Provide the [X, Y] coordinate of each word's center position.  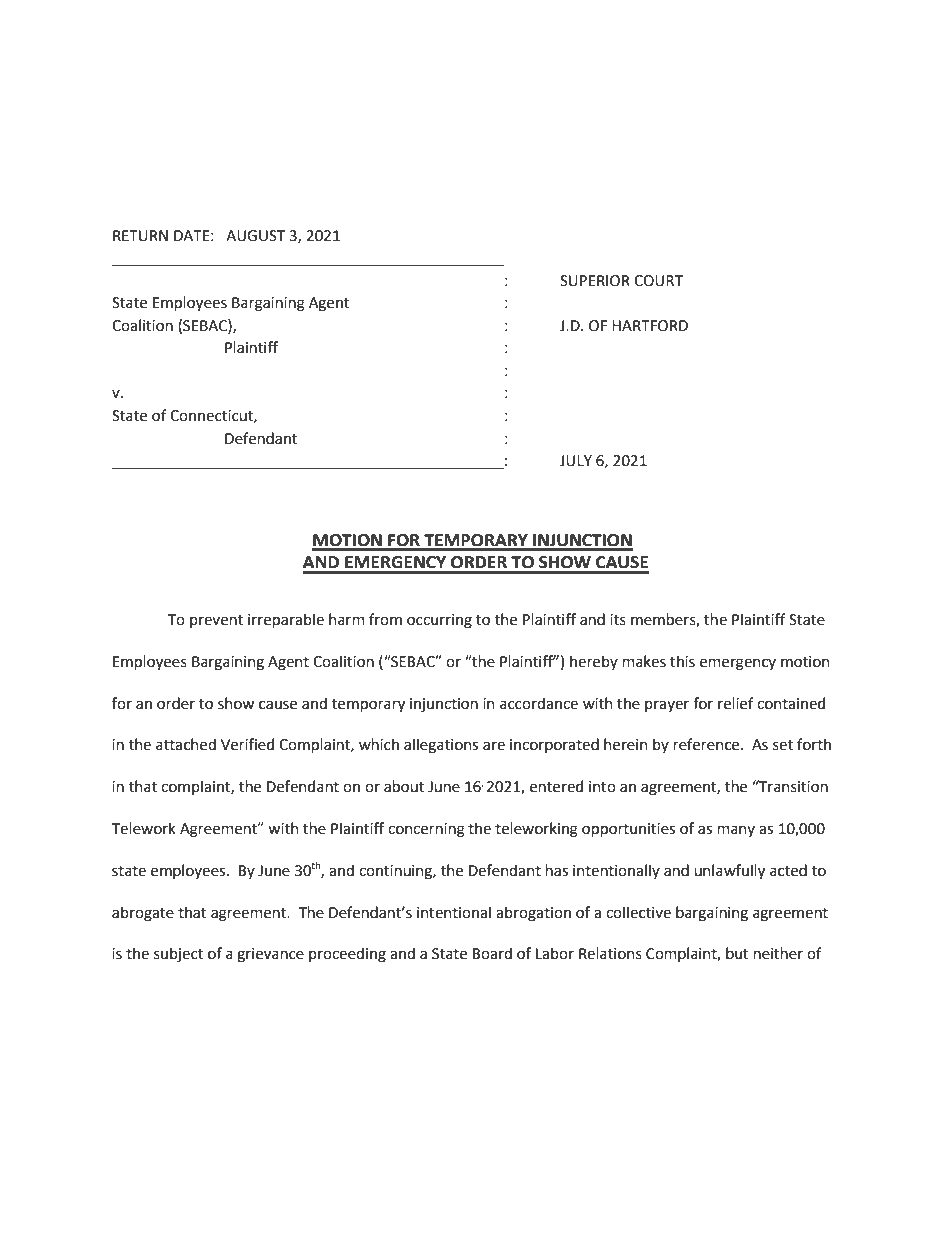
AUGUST [255, 236]
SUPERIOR [595, 281]
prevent [216, 621]
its [618, 620]
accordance [539, 703]
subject [178, 954]
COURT [658, 281]
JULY [576, 461]
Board [492, 953]
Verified [247, 744]
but [737, 953]
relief [736, 703]
